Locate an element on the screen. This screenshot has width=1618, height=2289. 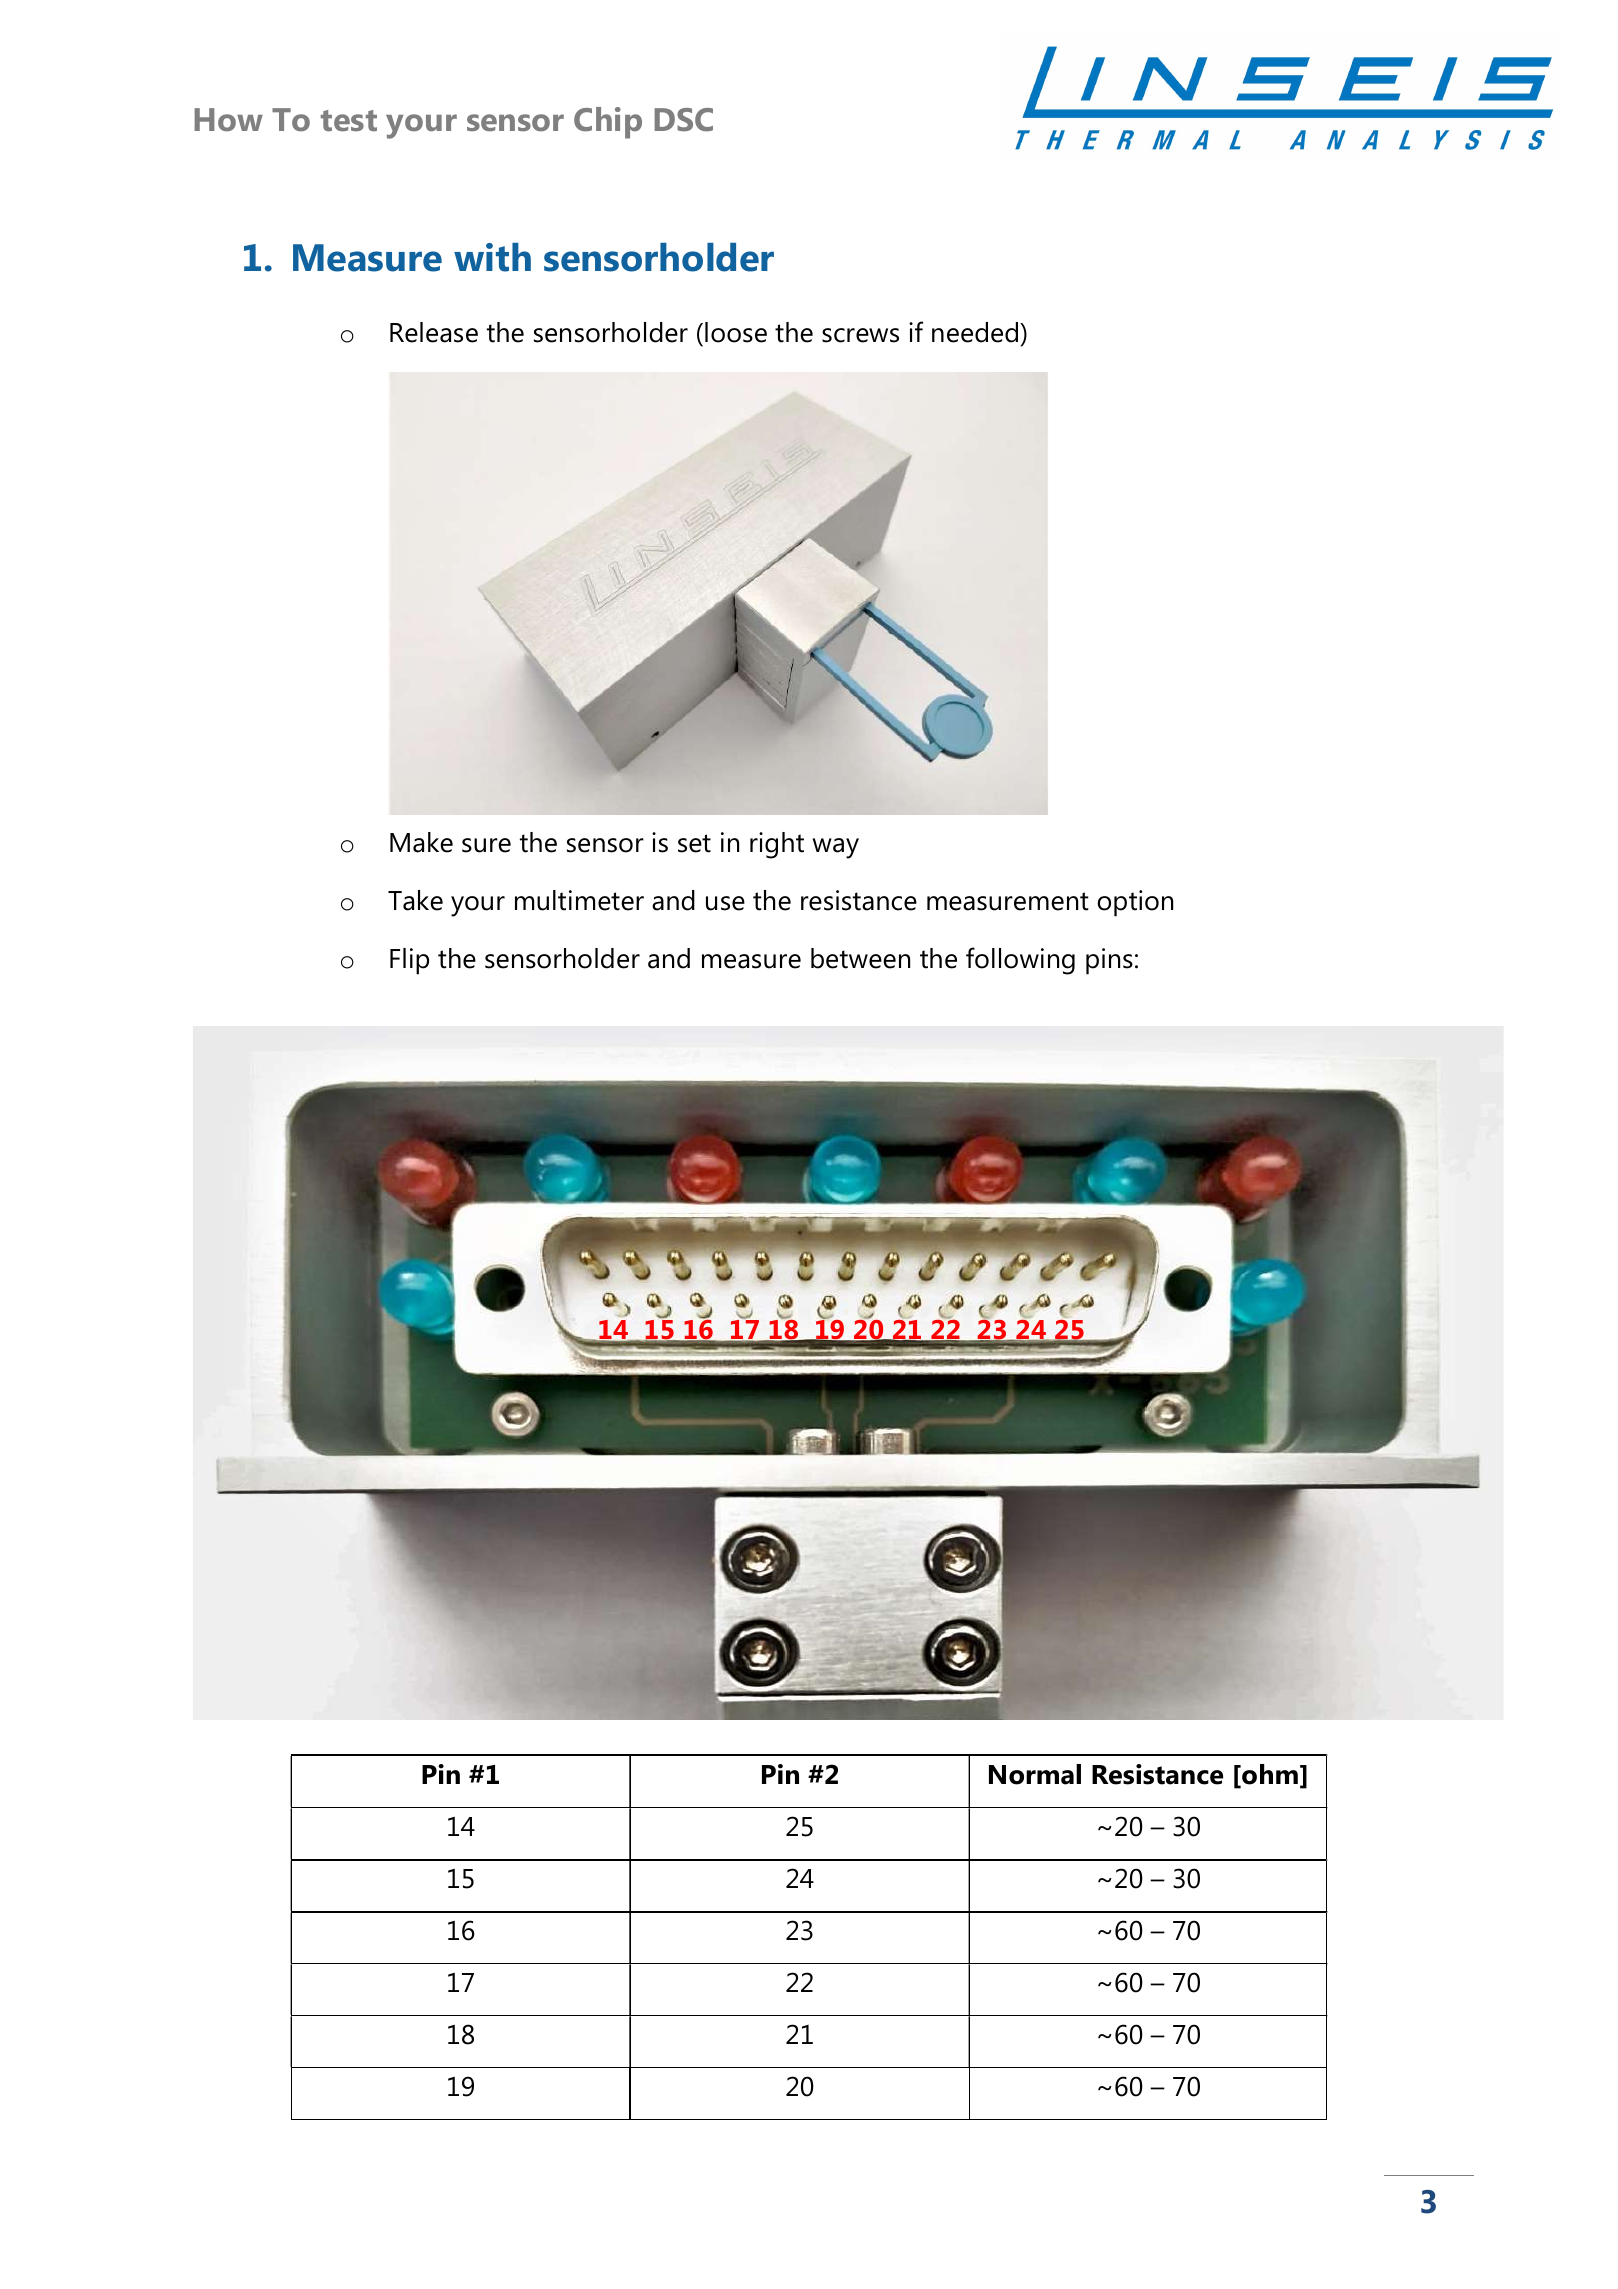
loose is located at coordinates (736, 332).
